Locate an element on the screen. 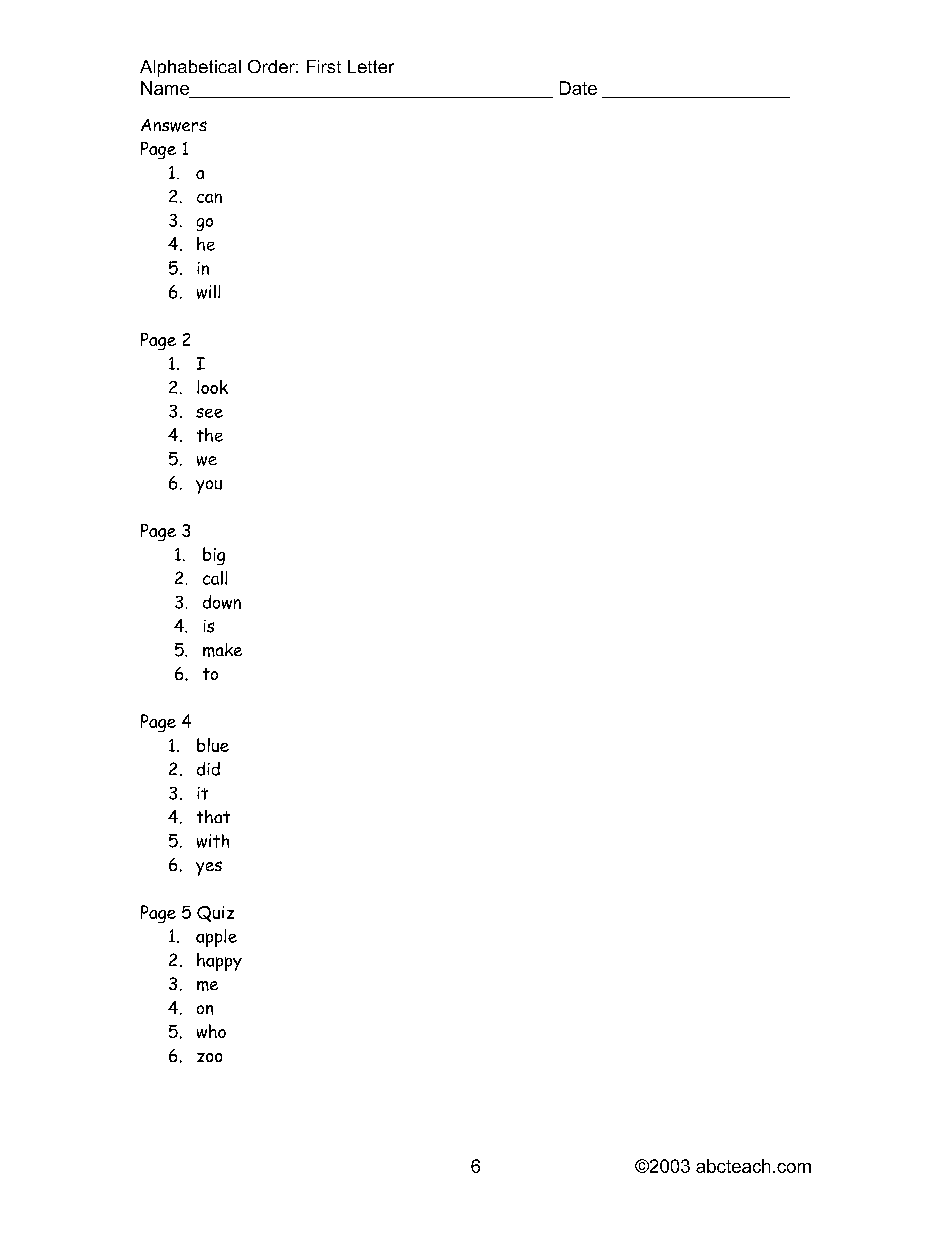  big is located at coordinates (214, 556).
